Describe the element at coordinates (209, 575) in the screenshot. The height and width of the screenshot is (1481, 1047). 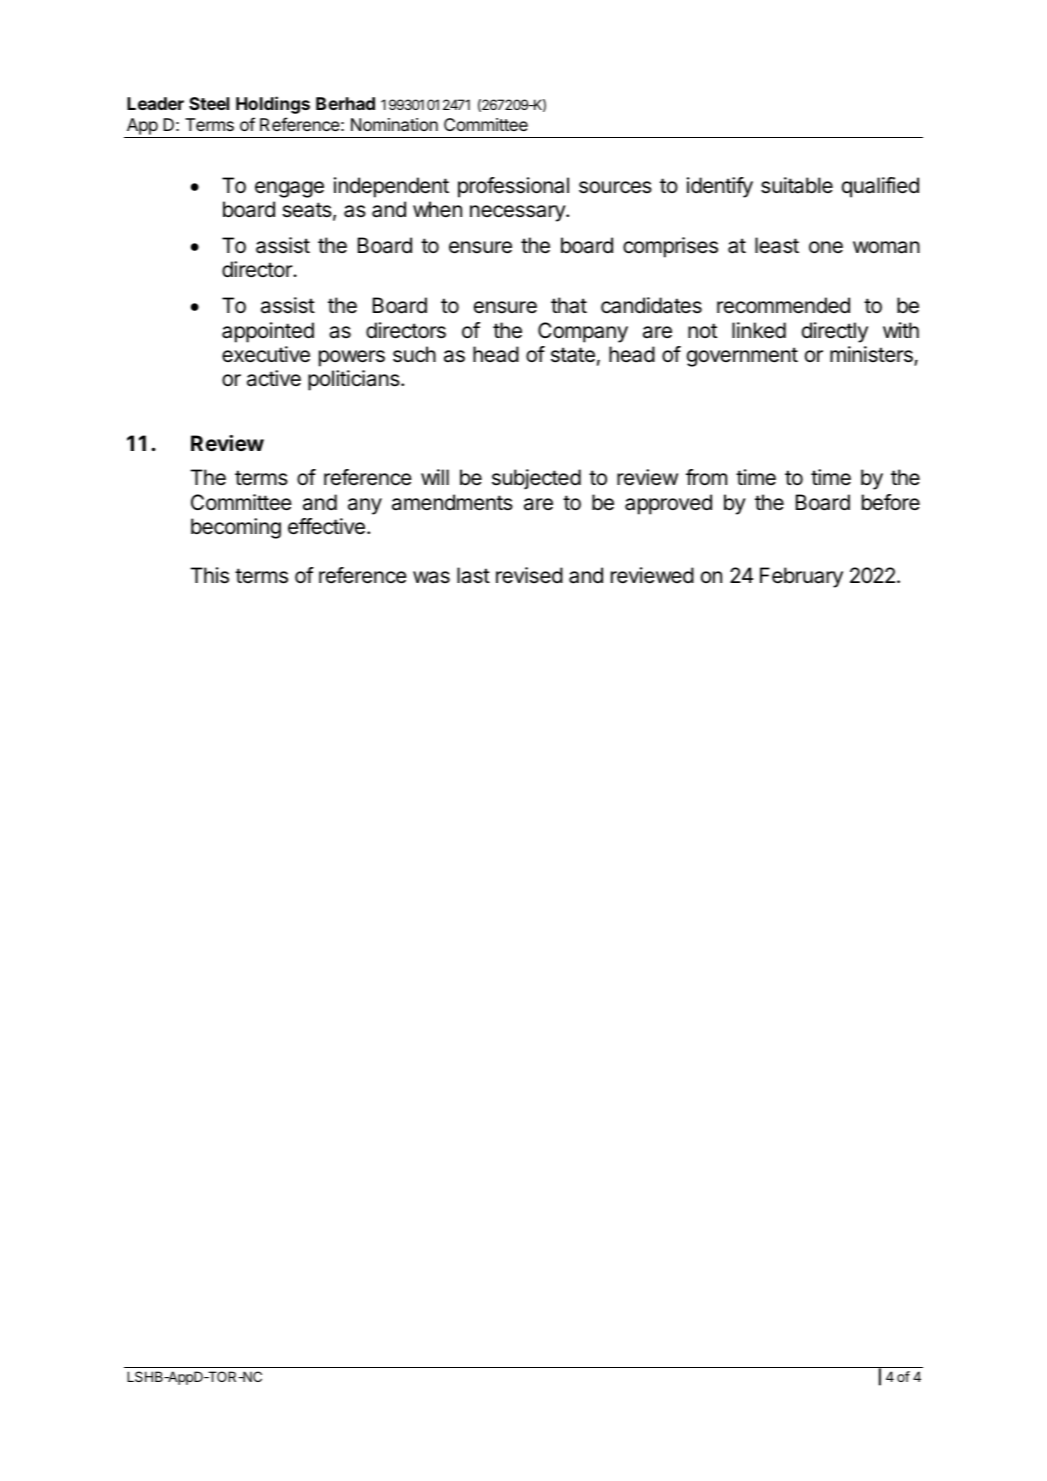
I see `This` at that location.
